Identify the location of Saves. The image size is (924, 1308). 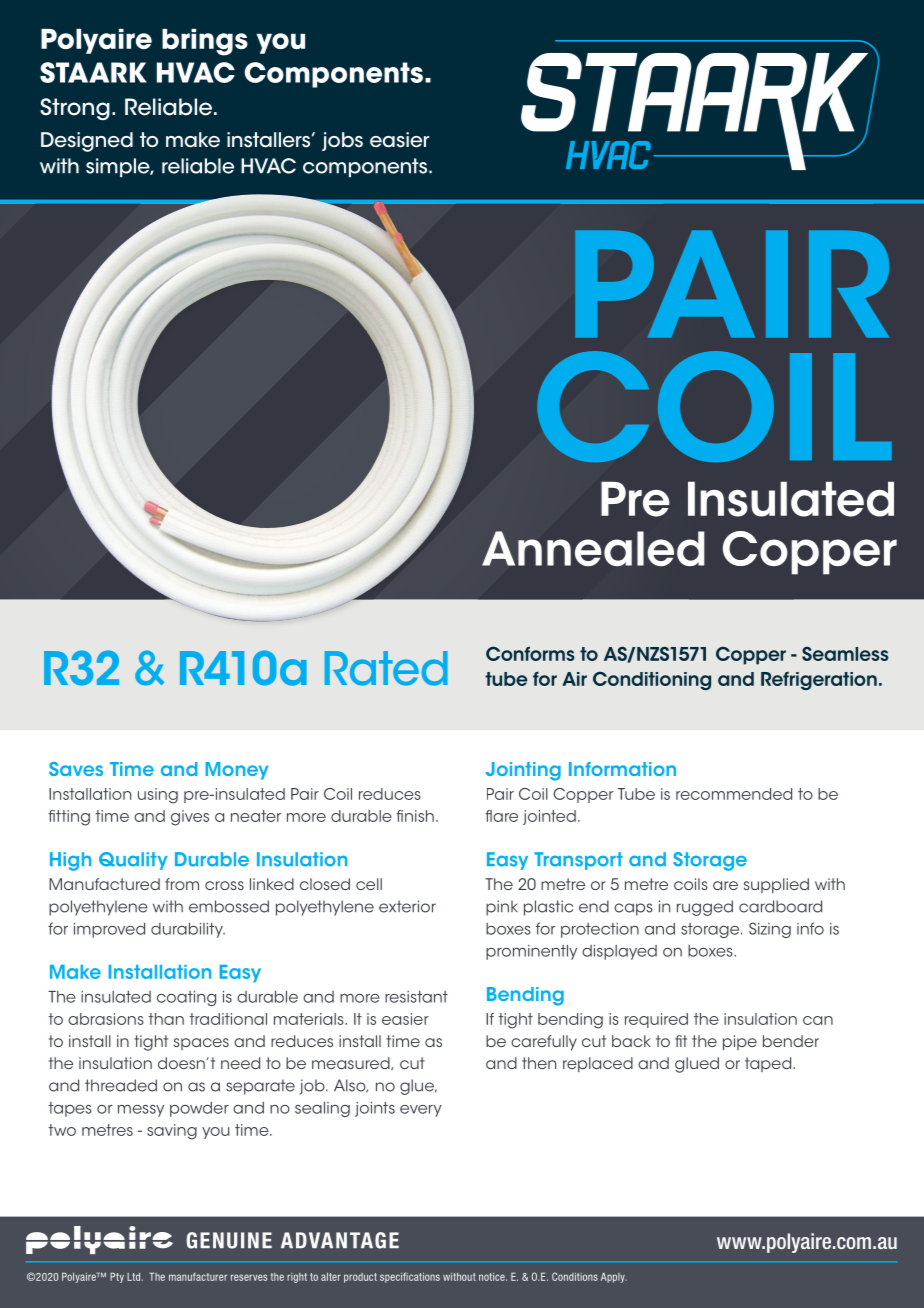
(76, 769).
